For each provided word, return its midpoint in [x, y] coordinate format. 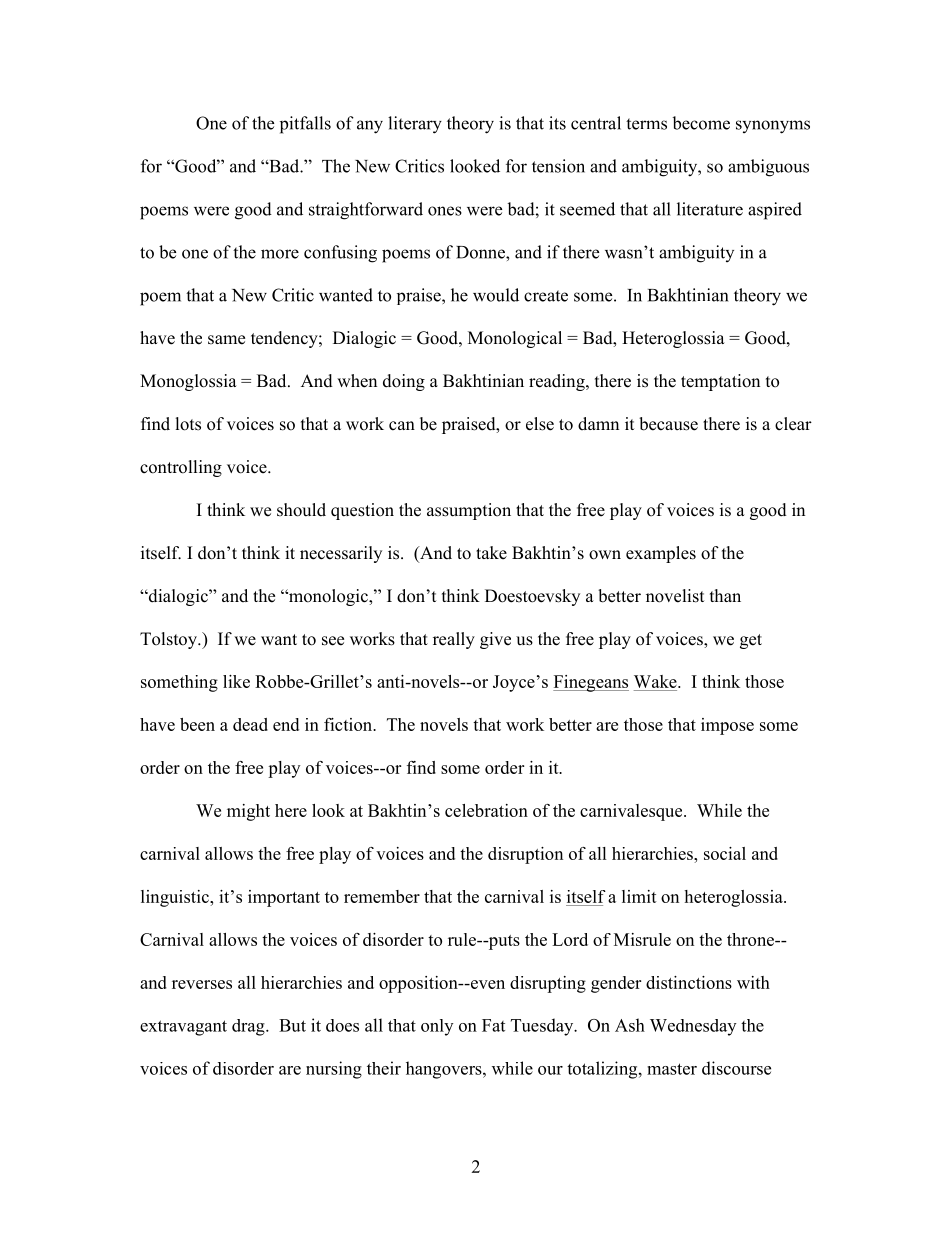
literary [415, 125]
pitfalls [305, 125]
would [496, 295]
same [226, 340]
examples [661, 554]
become [701, 123]
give [495, 640]
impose [727, 726]
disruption [525, 855]
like [236, 681]
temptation [720, 382]
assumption [469, 511]
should [301, 510]
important [284, 898]
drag [249, 1027]
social [725, 853]
